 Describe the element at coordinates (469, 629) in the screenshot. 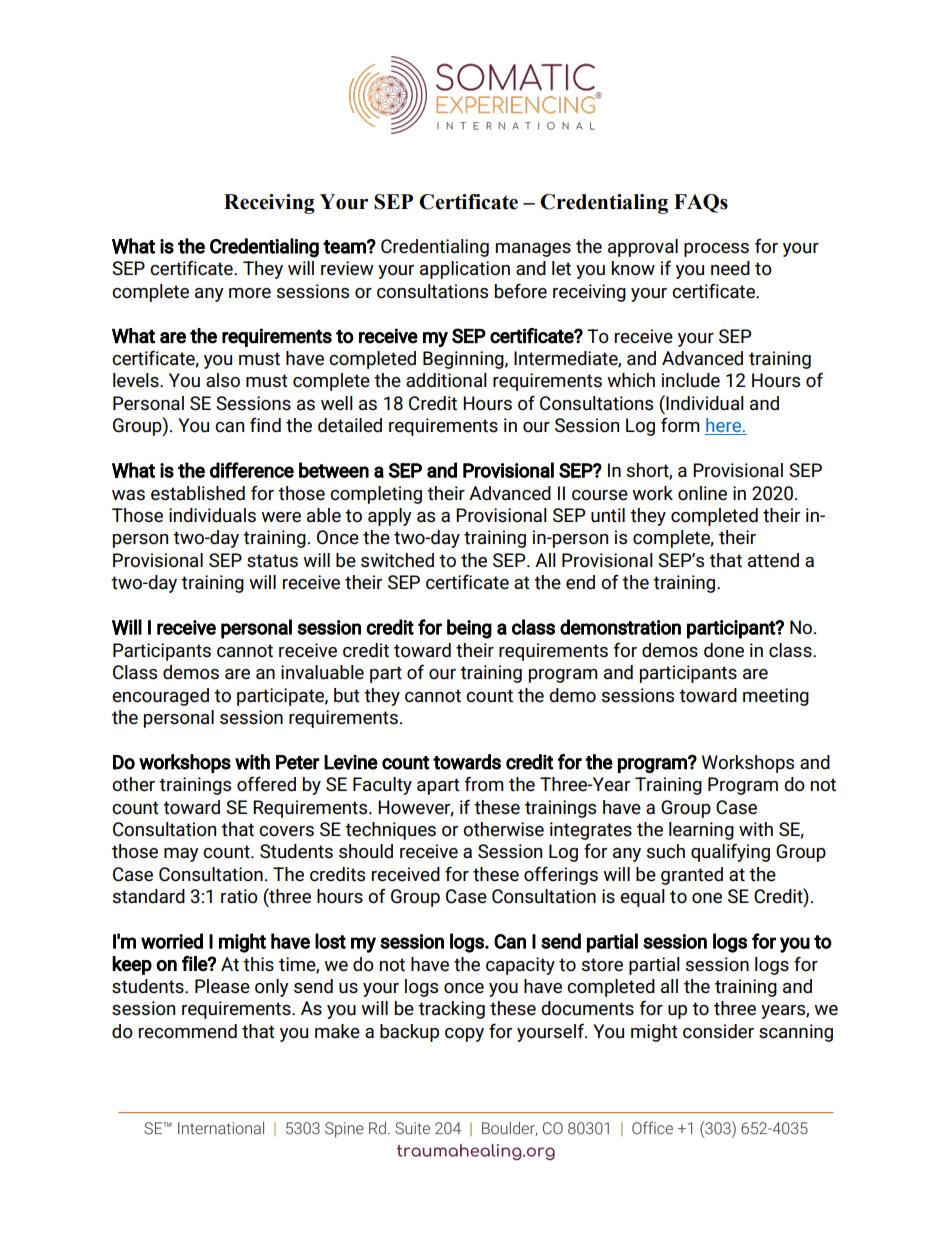

I see `being` at that location.
